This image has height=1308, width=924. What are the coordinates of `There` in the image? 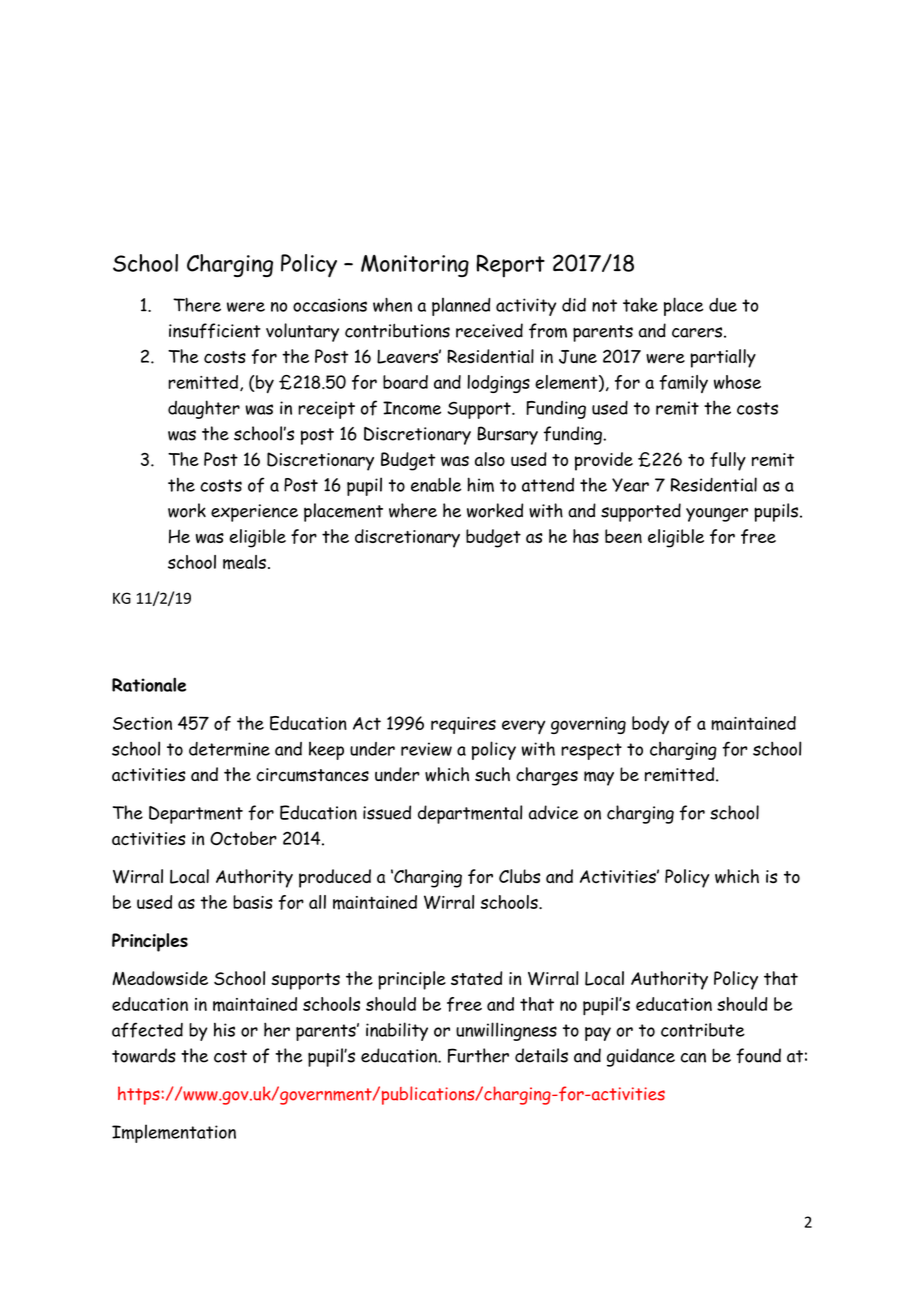 It's located at (197, 304).
